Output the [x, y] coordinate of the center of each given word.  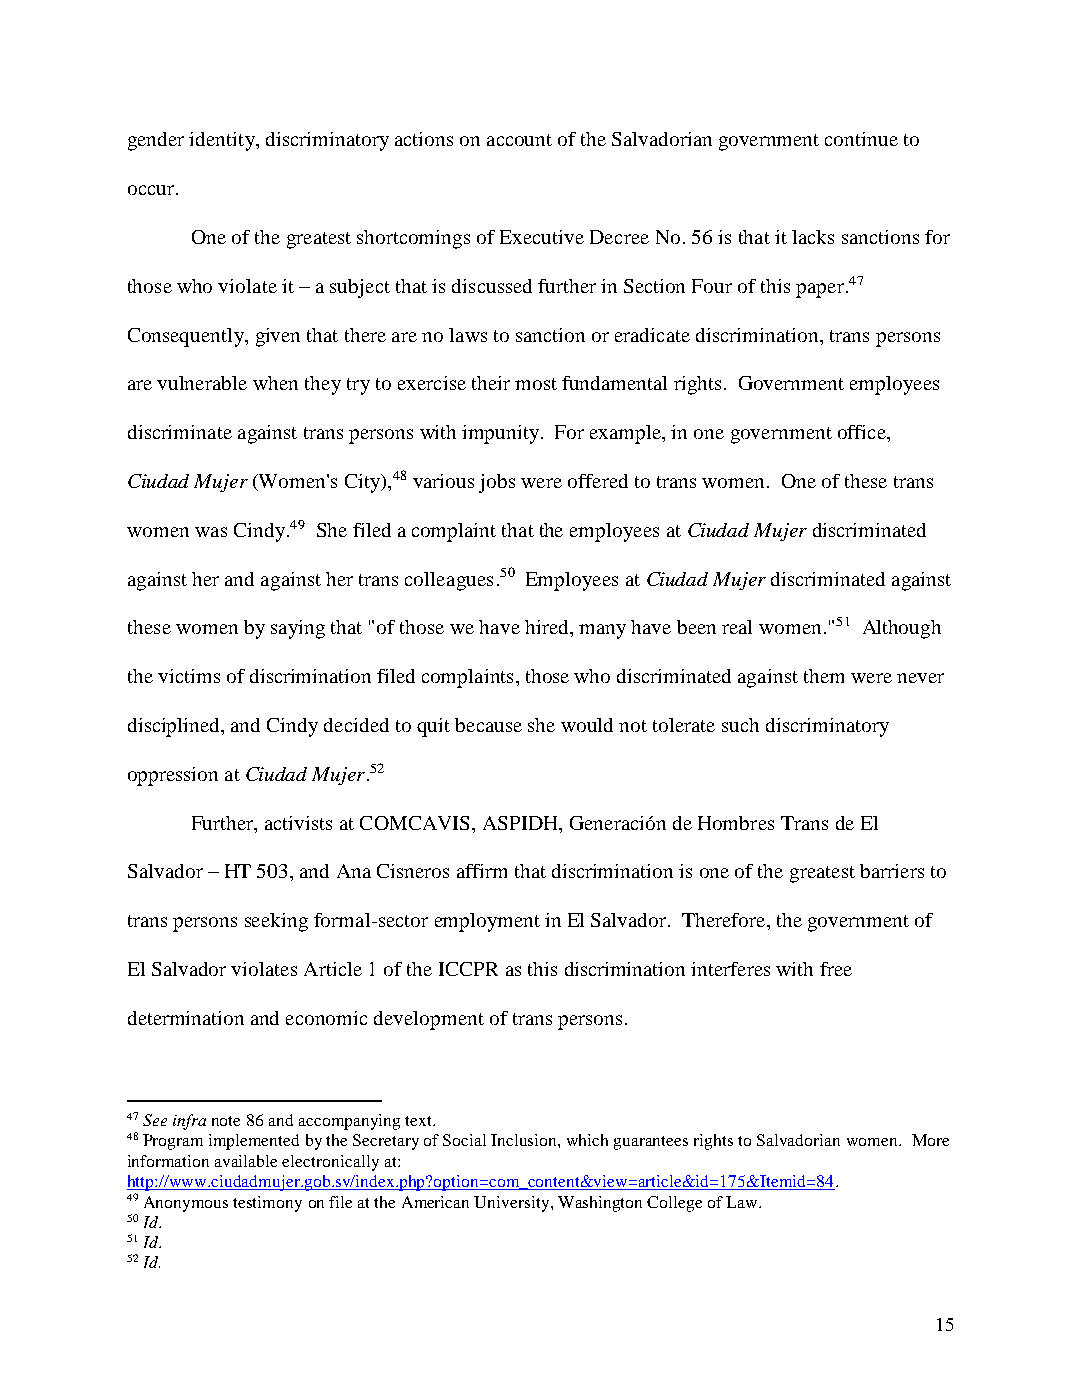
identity [223, 141]
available [246, 1161]
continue [861, 139]
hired [548, 627]
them [824, 676]
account [519, 140]
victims [189, 676]
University [513, 1204]
